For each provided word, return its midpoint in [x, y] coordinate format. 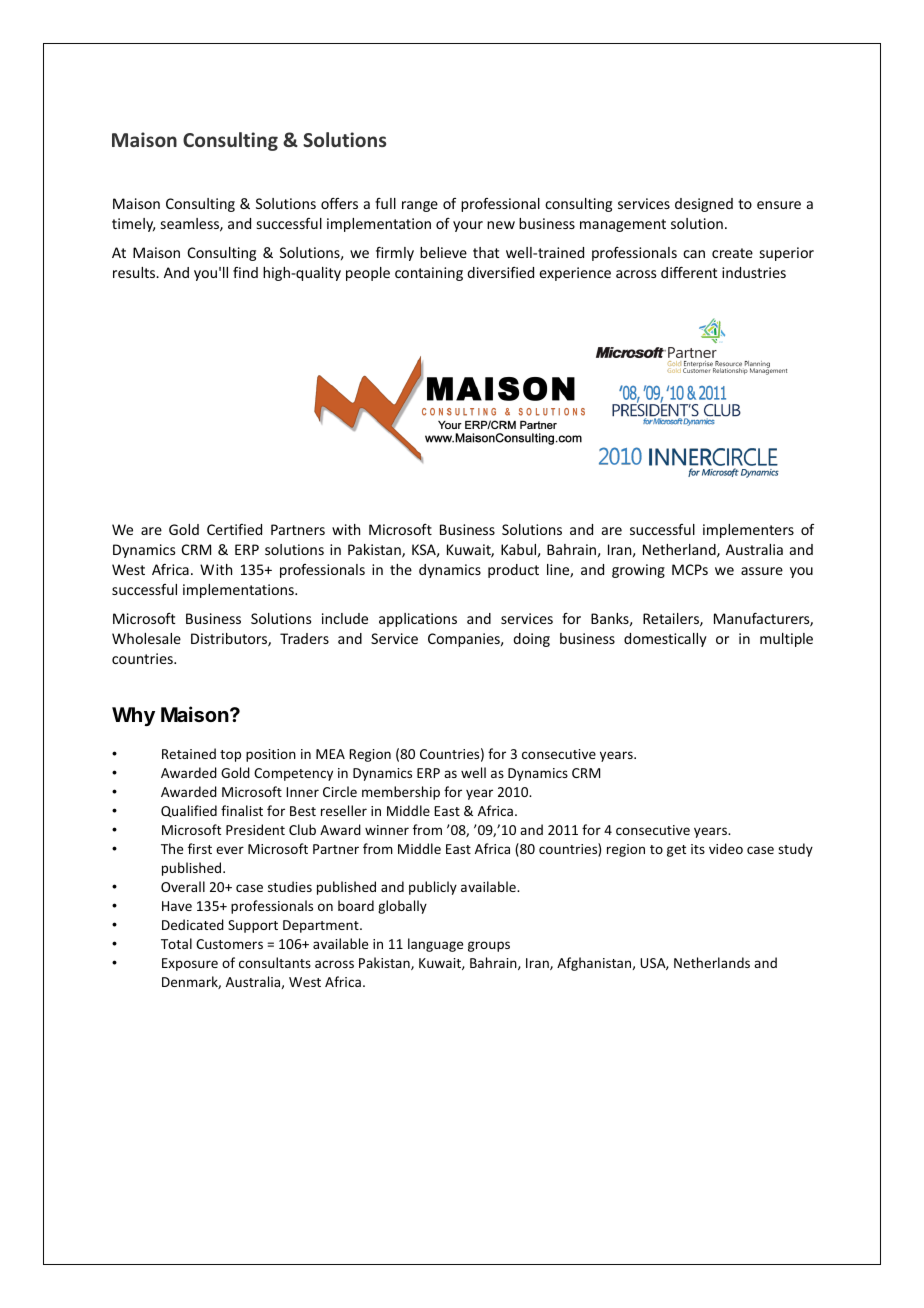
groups [489, 946]
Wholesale [146, 638]
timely [133, 225]
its [698, 849]
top [230, 756]
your [468, 226]
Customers [229, 944]
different [689, 272]
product [513, 571]
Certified [234, 529]
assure [762, 571]
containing [429, 274]
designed [704, 205]
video [726, 848]
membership [401, 793]
